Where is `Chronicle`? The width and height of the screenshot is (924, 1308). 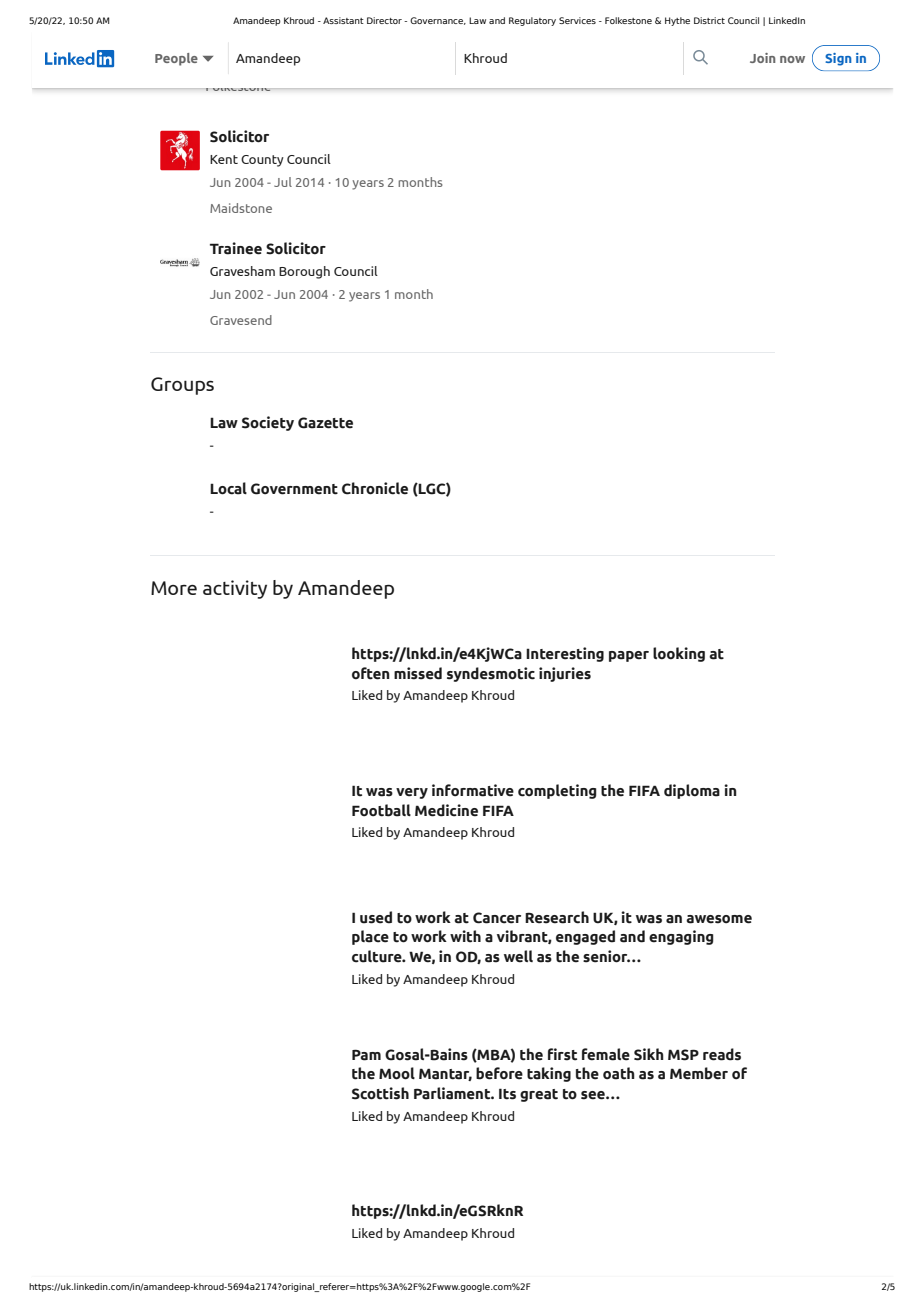 Chronicle is located at coordinates (375, 488).
